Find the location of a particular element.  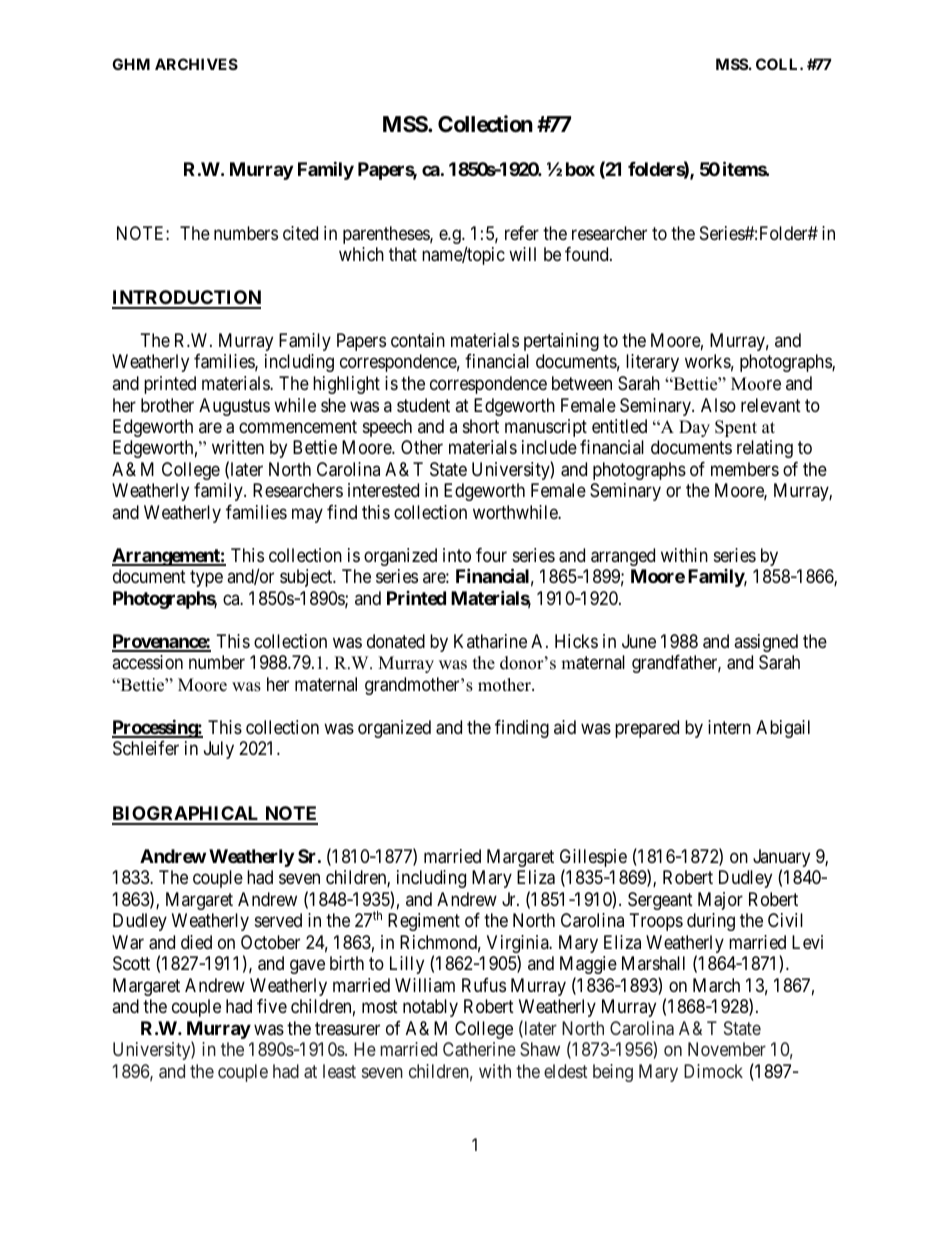

short is located at coordinates (481, 426).
